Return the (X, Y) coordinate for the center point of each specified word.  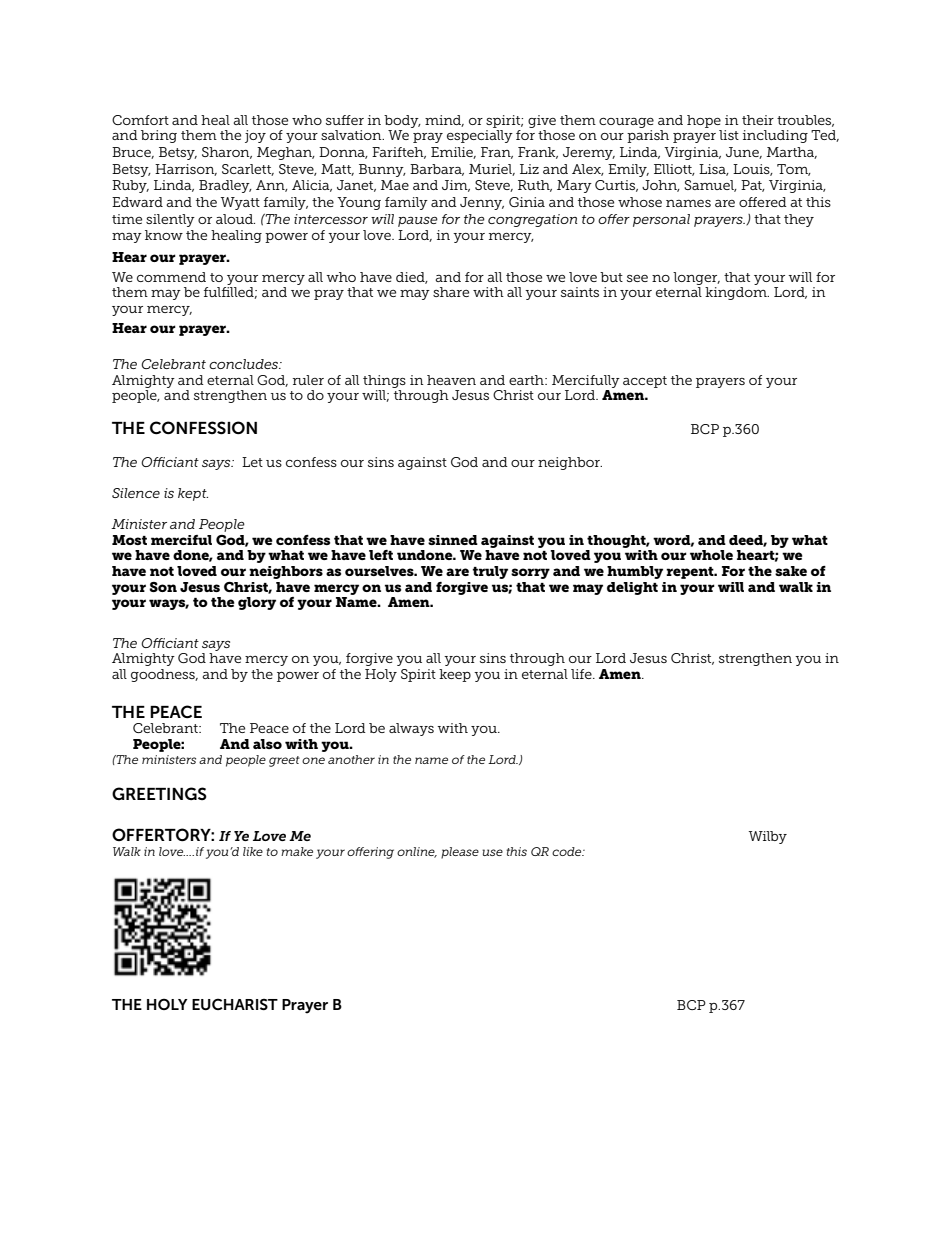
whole (711, 555)
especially (480, 136)
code (568, 851)
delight (632, 588)
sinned (453, 540)
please (460, 853)
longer (696, 278)
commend (171, 277)
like (253, 851)
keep (455, 675)
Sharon (227, 153)
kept (193, 494)
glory (257, 603)
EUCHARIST (235, 1004)
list (729, 135)
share (451, 292)
